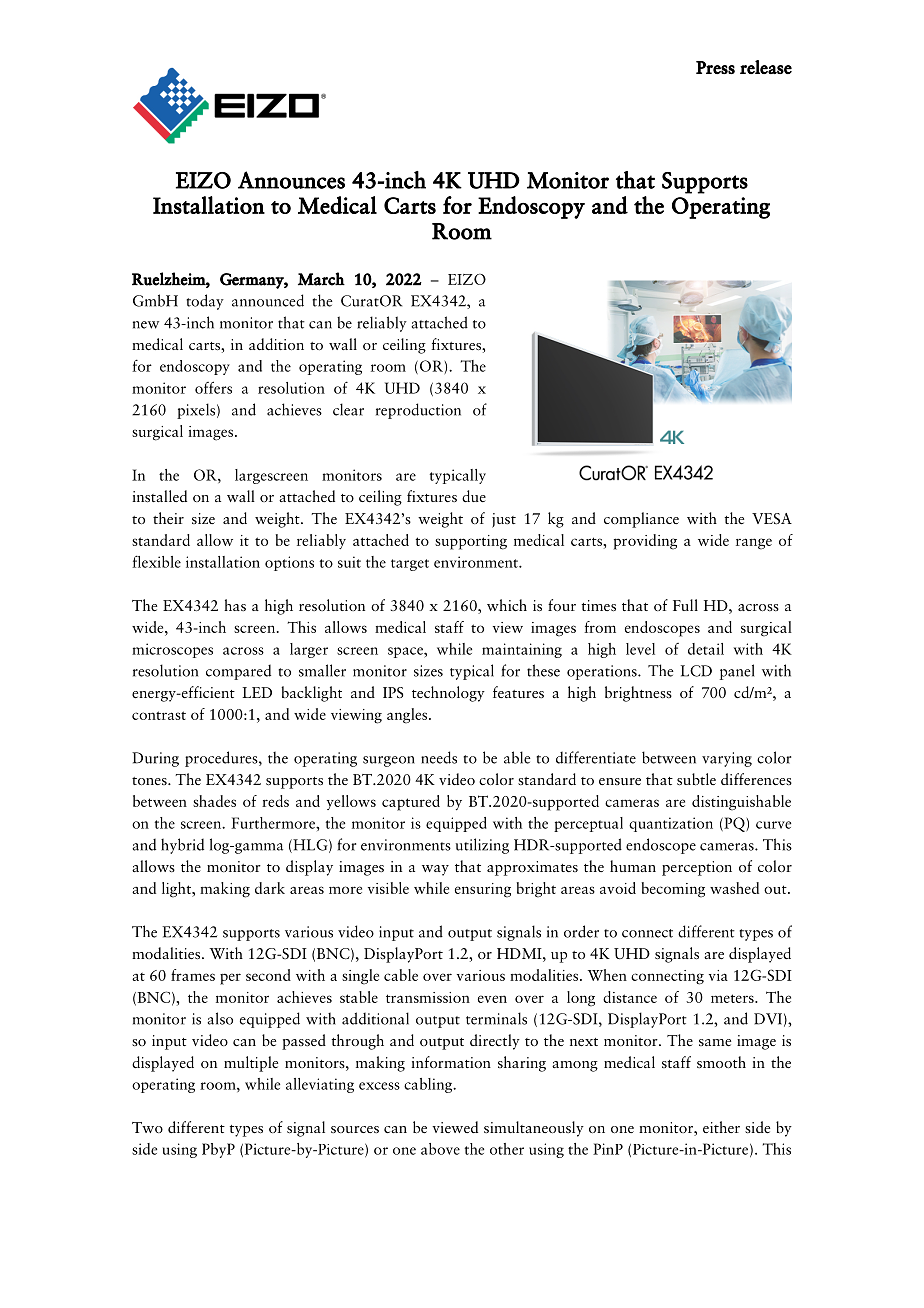 The width and height of the document is (924, 1308). I want to click on compliance, so click(641, 520).
